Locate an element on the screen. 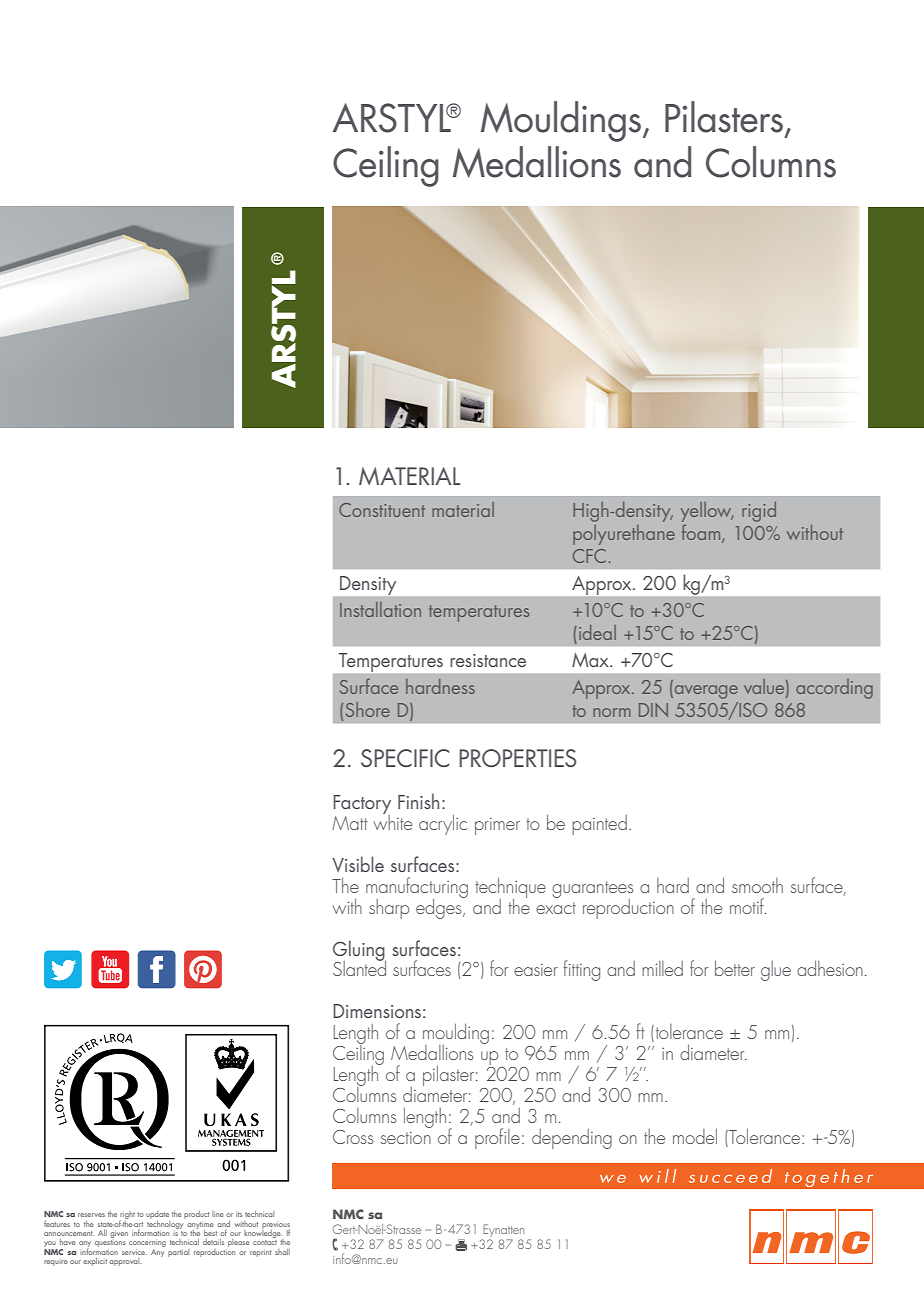 Image resolution: width=924 pixels, height=1308 pixels. Visible is located at coordinates (358, 864).
